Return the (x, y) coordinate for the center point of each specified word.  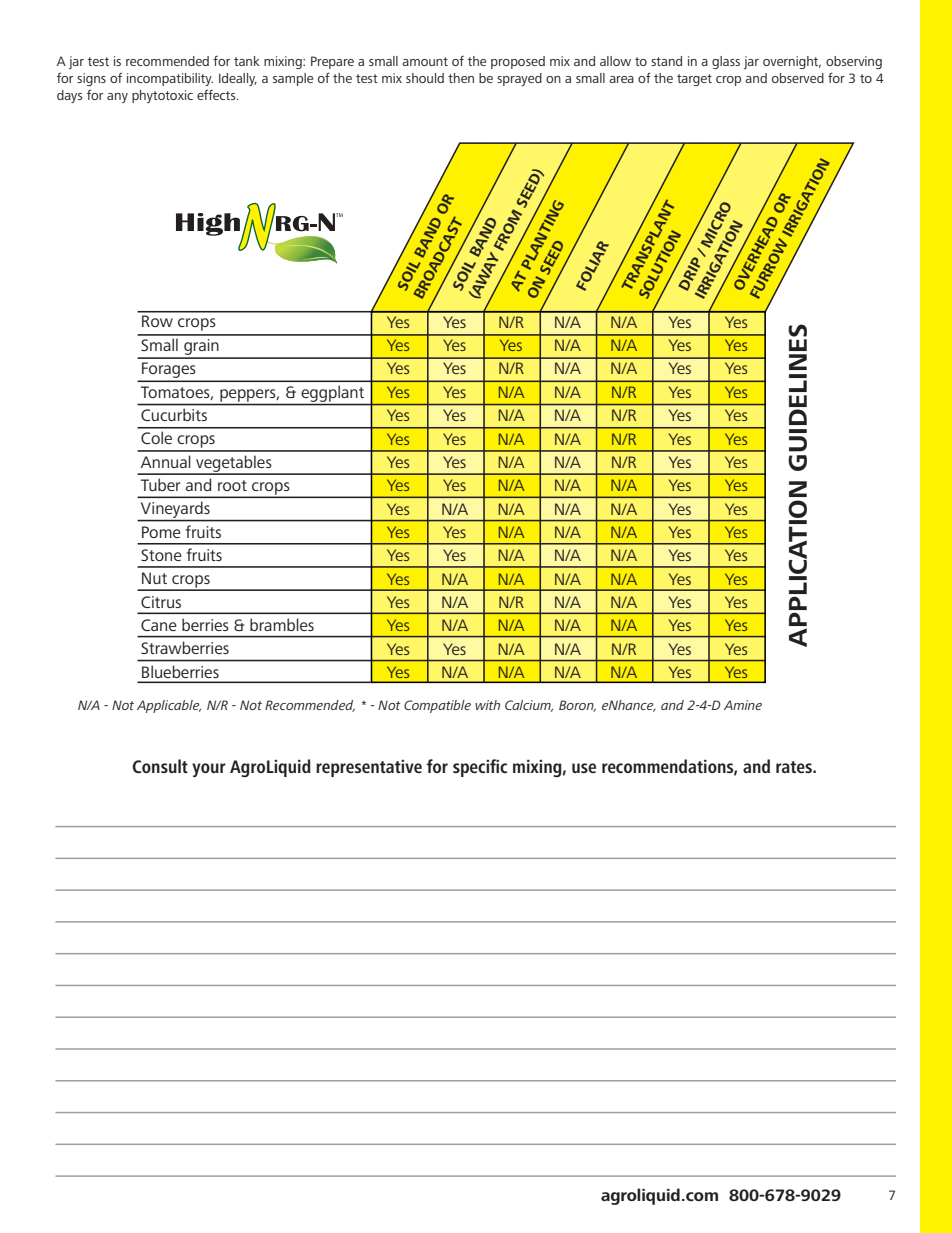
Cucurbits (174, 415)
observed (798, 78)
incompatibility (170, 79)
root (232, 485)
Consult (160, 766)
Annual (166, 461)
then (461, 78)
